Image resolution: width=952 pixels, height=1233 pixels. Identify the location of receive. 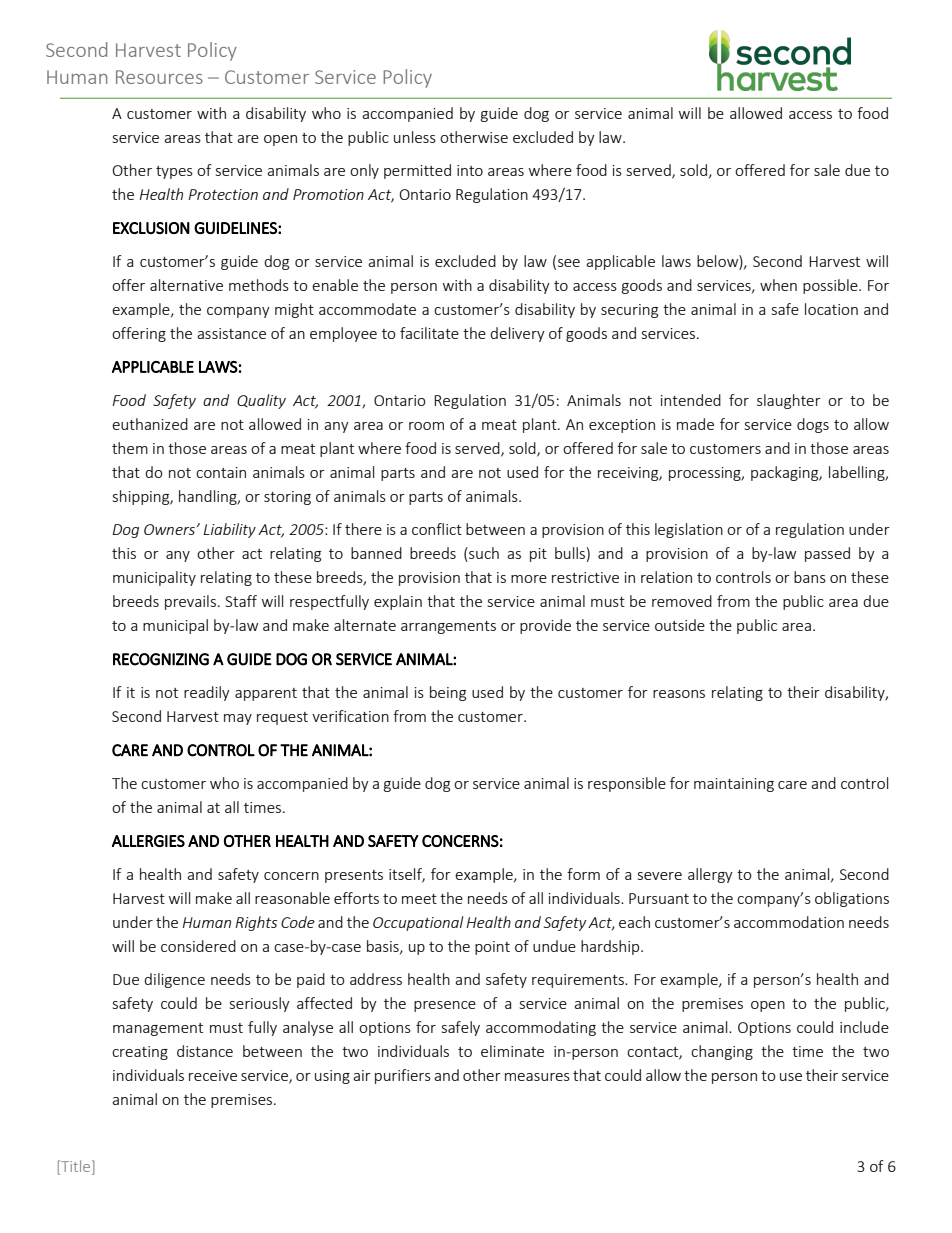
(213, 1075).
